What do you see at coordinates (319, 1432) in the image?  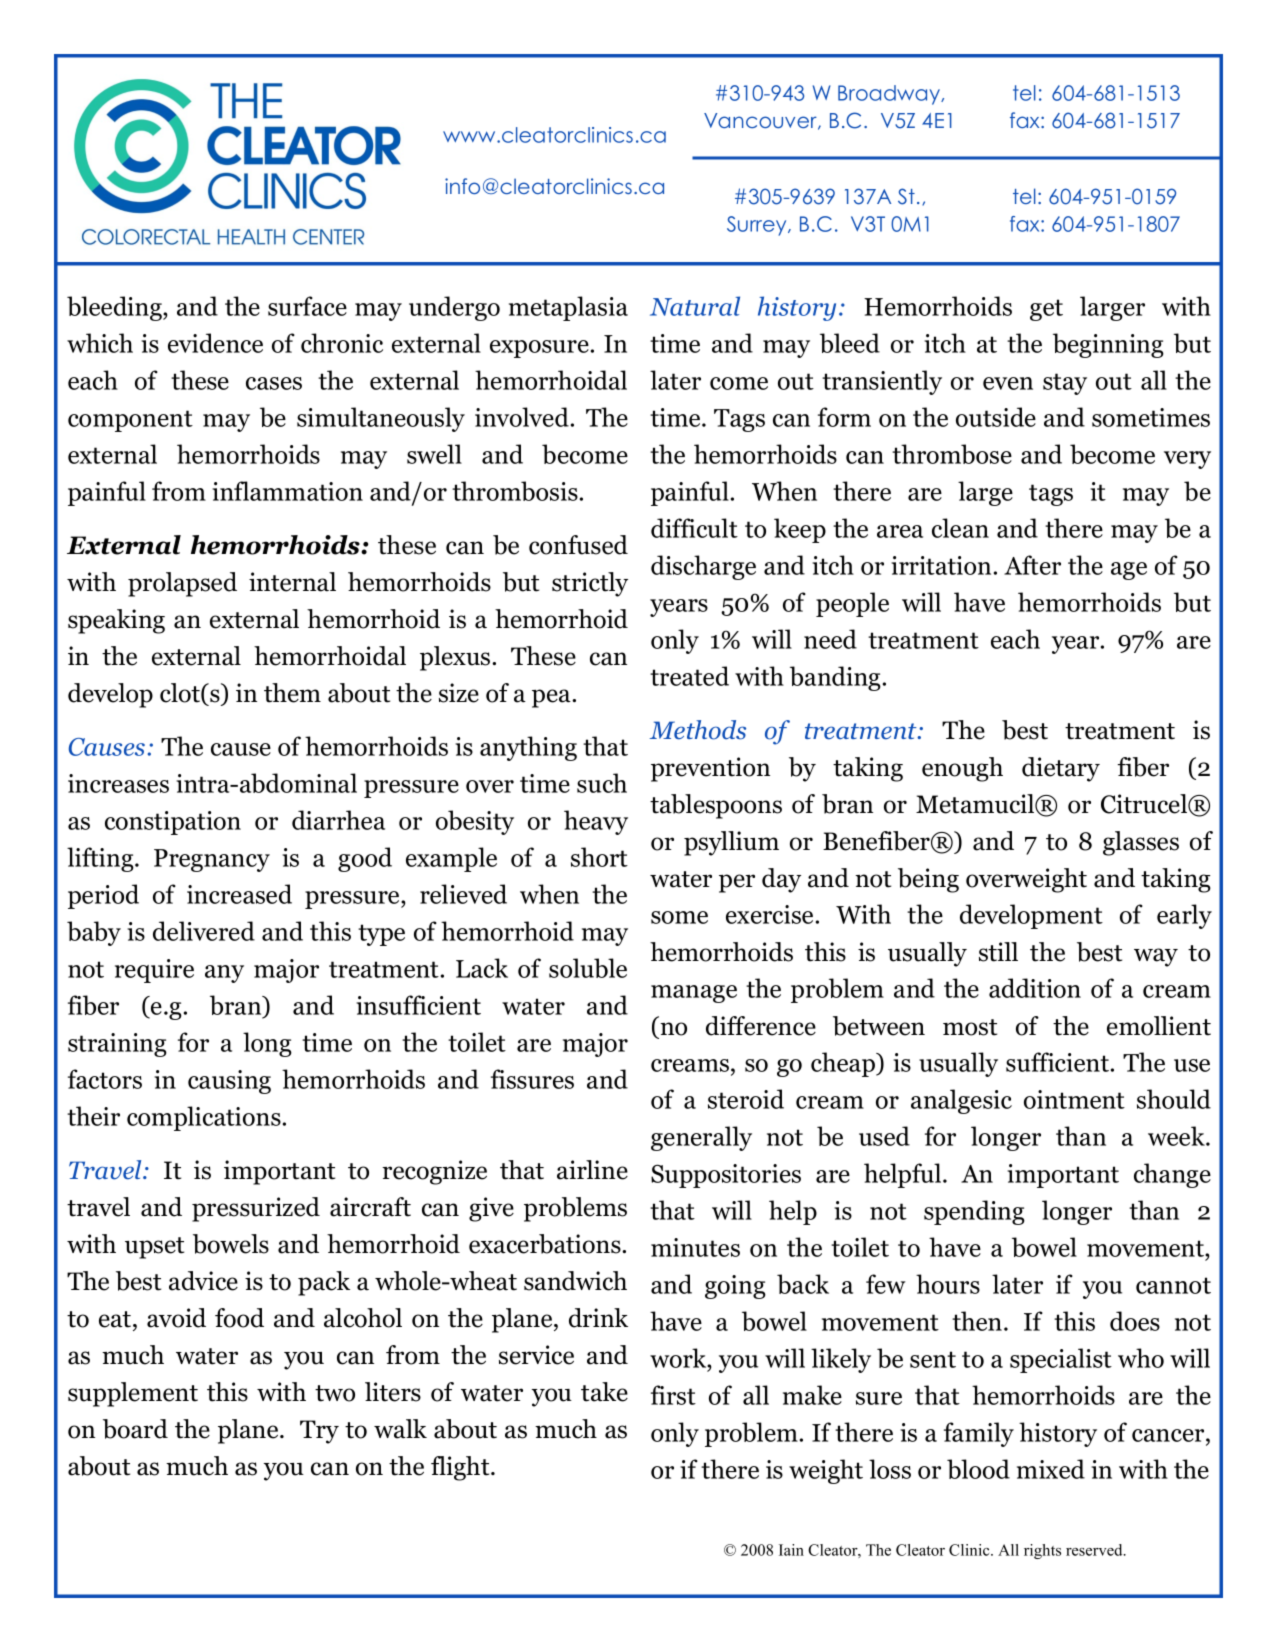 I see `Try` at bounding box center [319, 1432].
